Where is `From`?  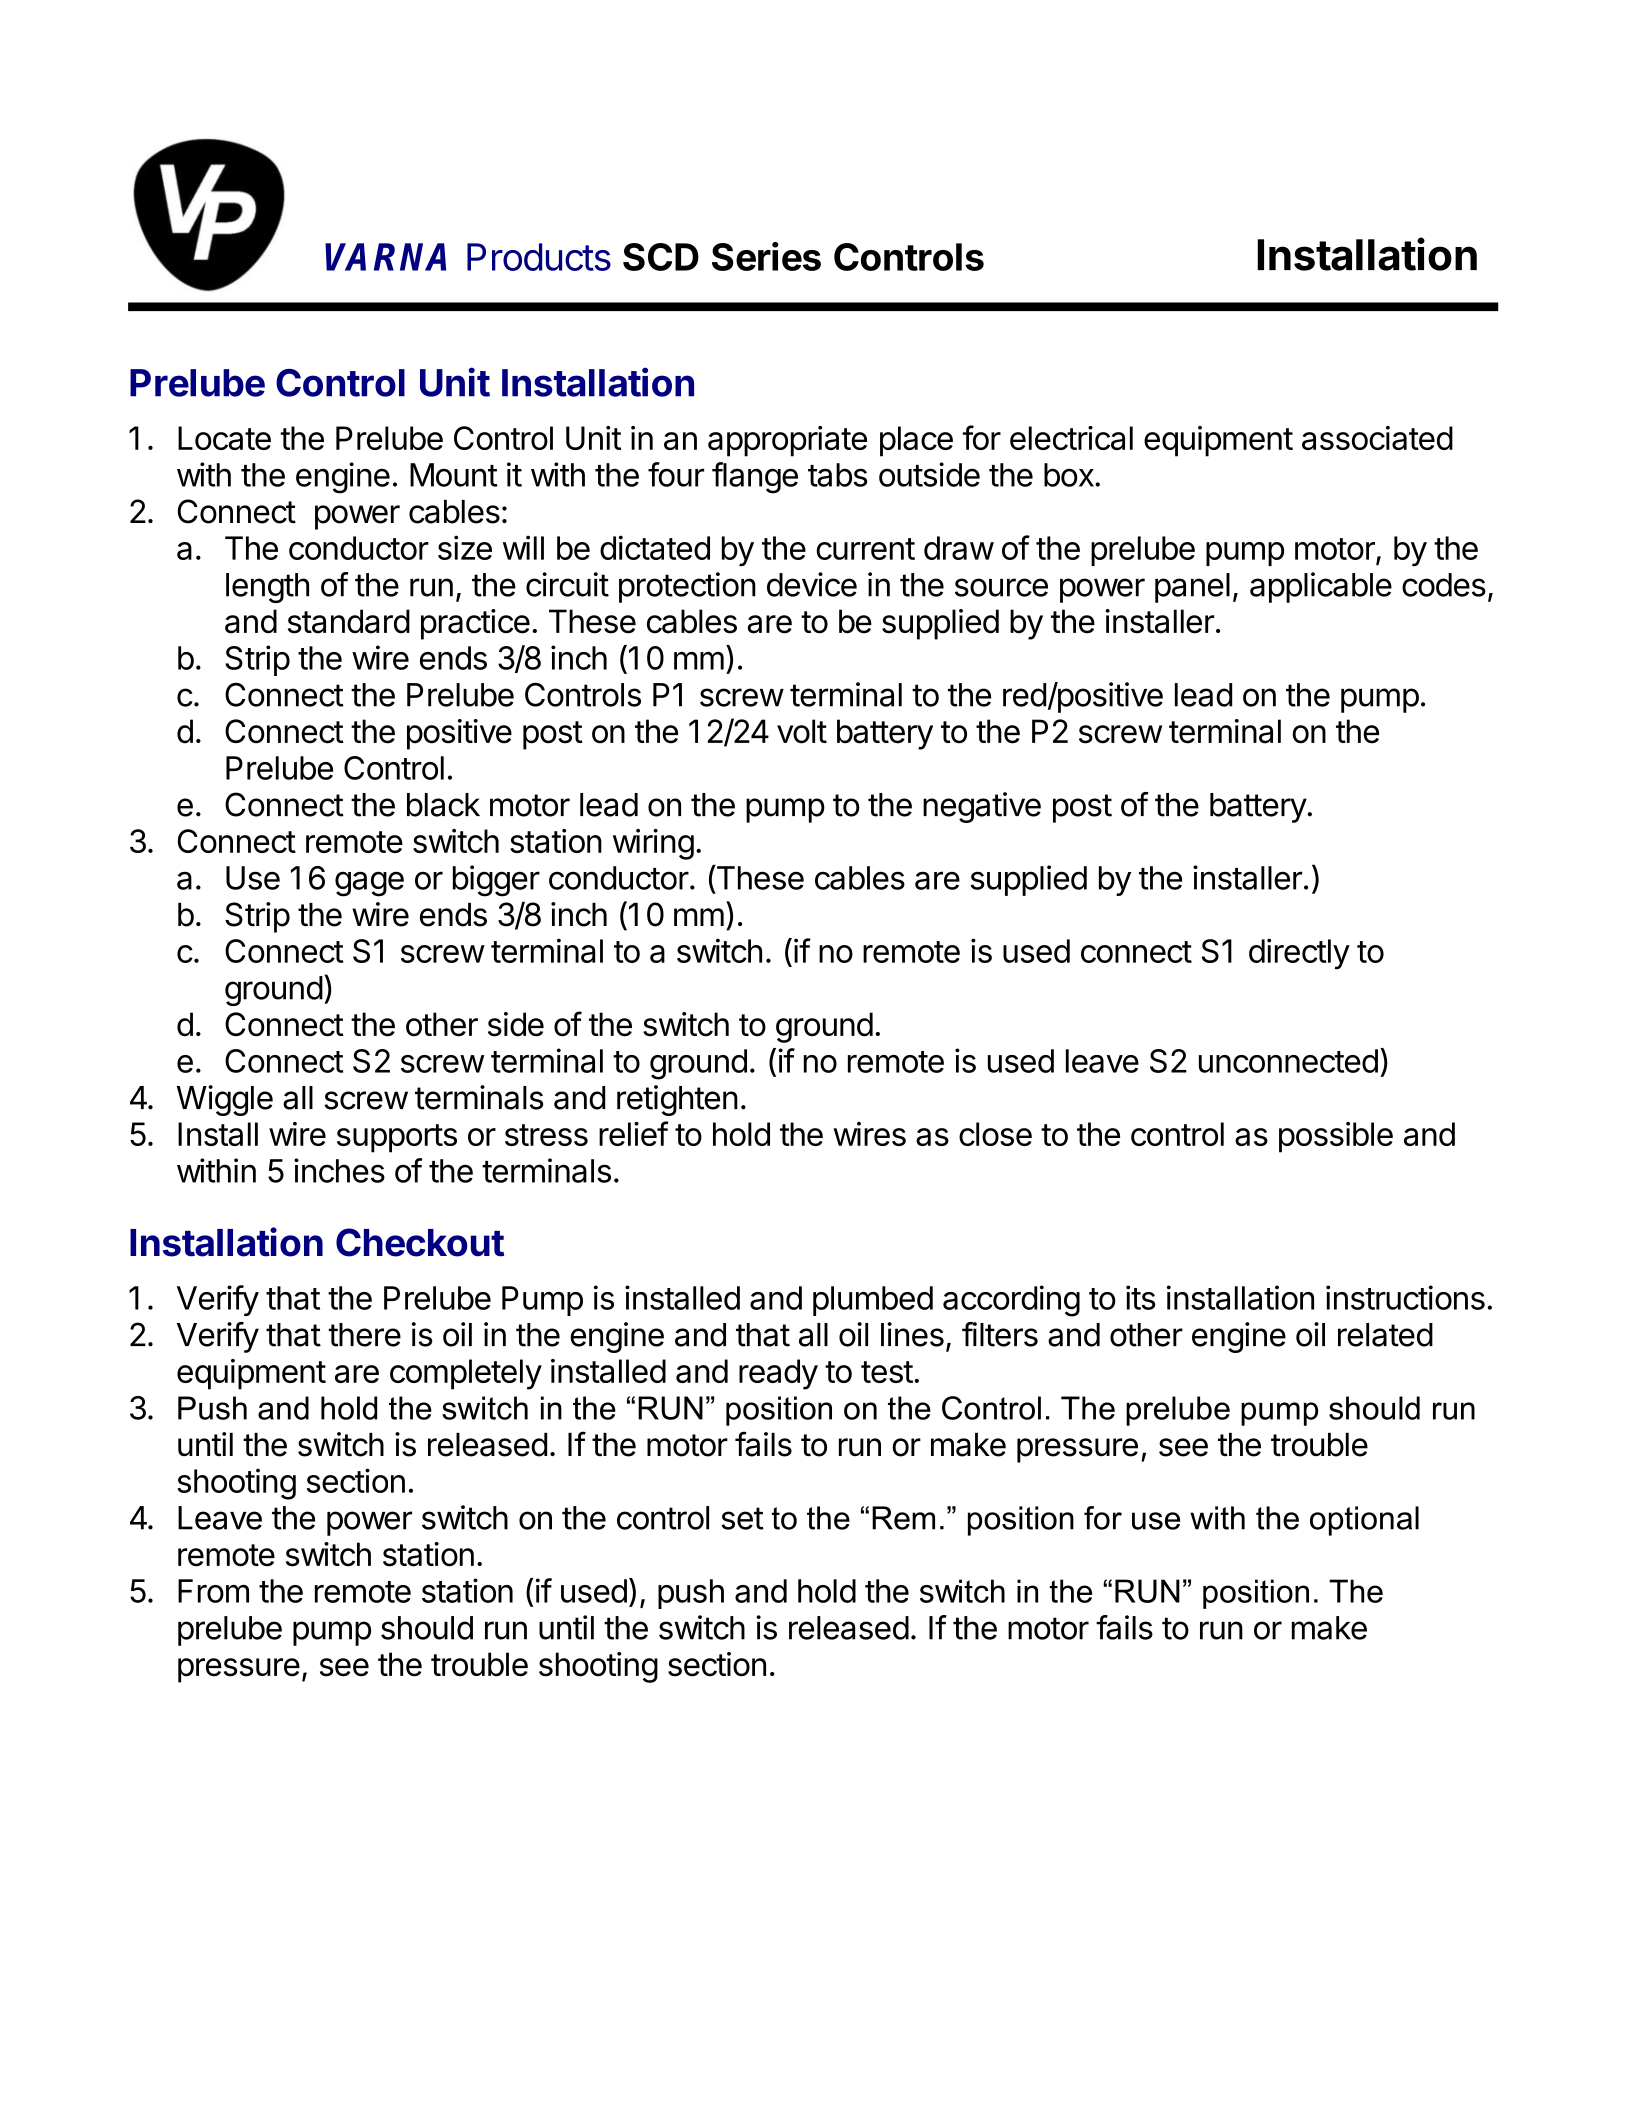
From is located at coordinates (213, 1591).
